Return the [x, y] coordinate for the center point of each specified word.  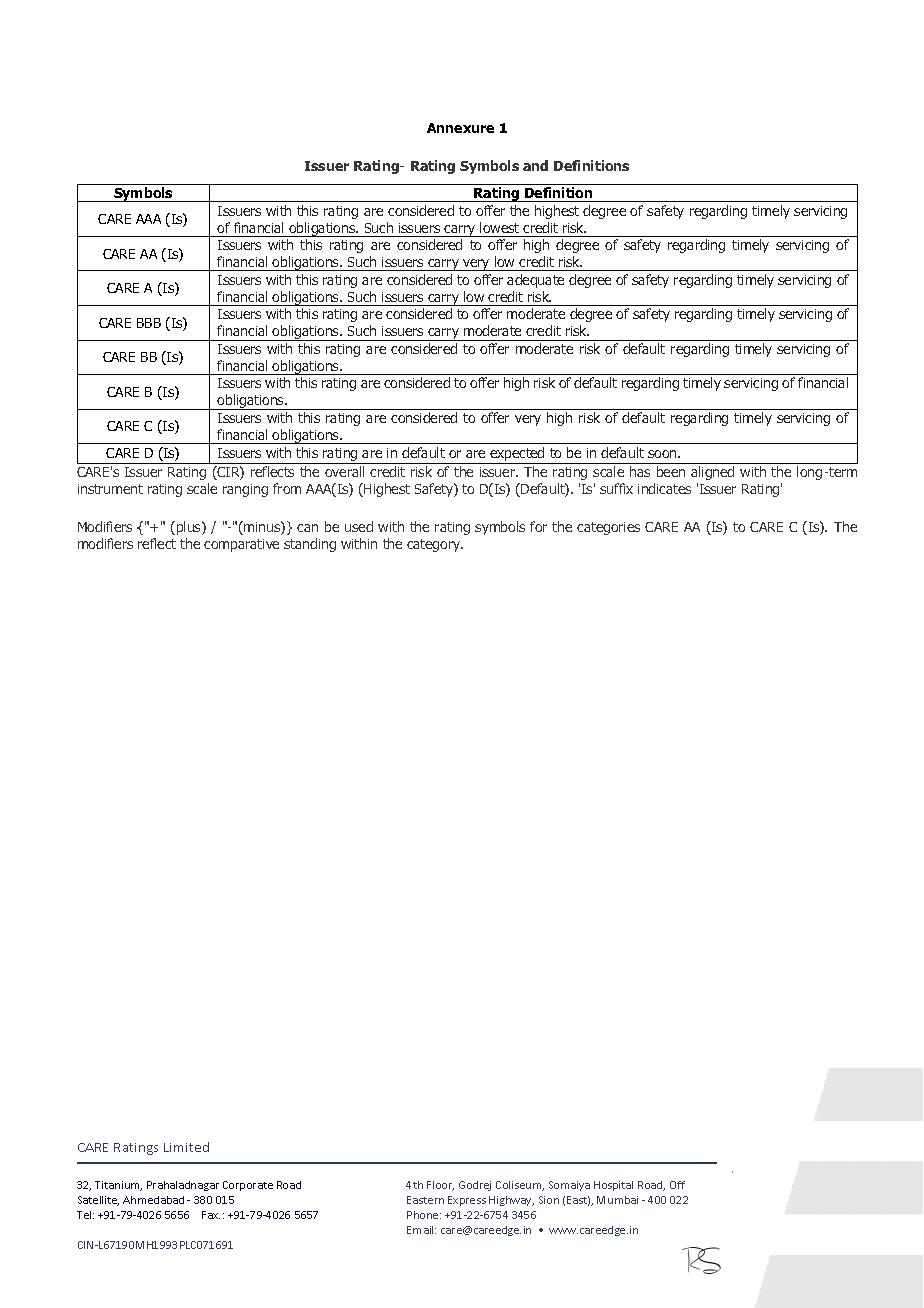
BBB [149, 323]
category [435, 545]
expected [517, 455]
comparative [241, 545]
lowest [499, 227]
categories [608, 528]
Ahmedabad [153, 1200]
